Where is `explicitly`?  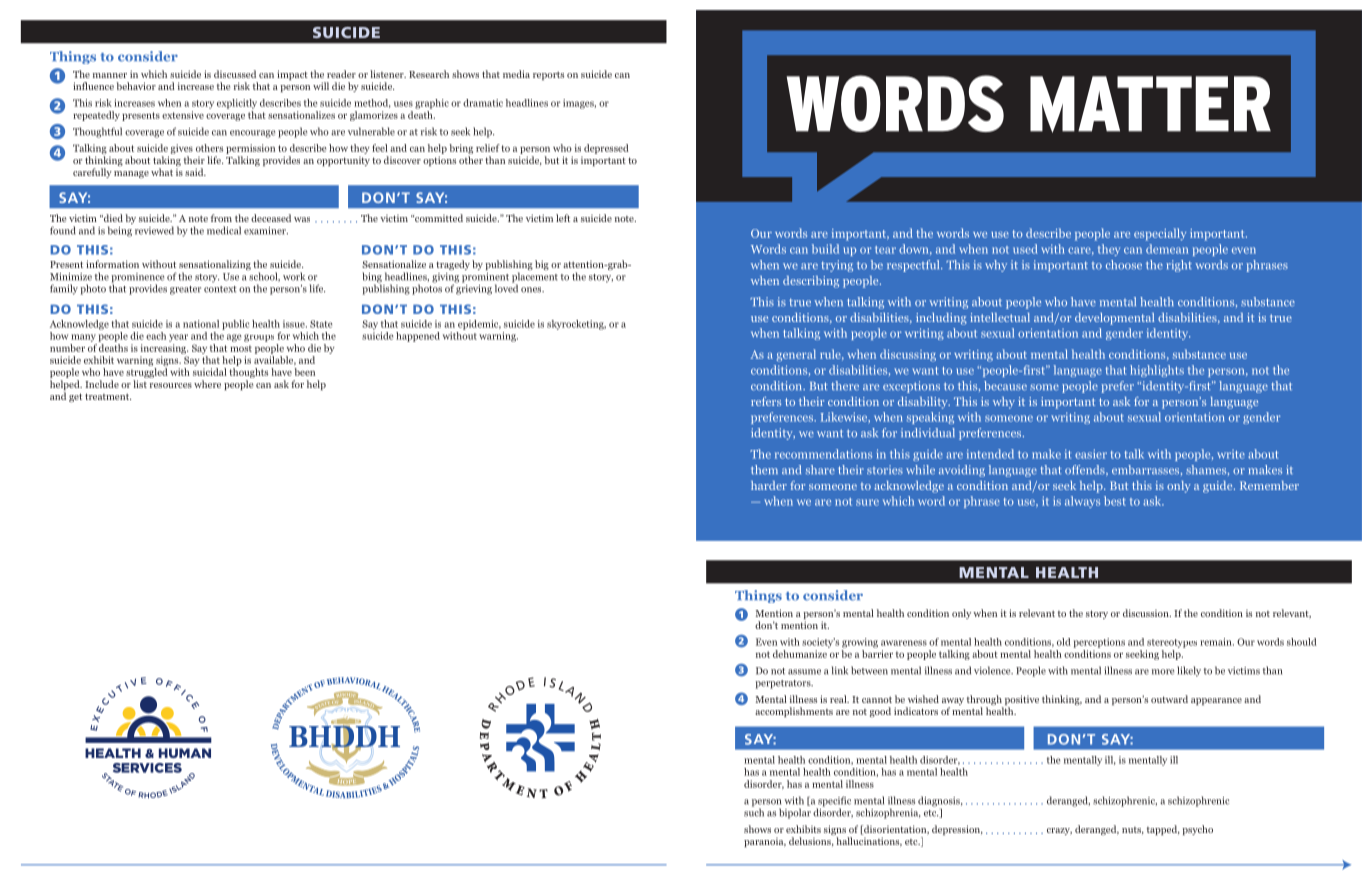 explicitly is located at coordinates (237, 104).
